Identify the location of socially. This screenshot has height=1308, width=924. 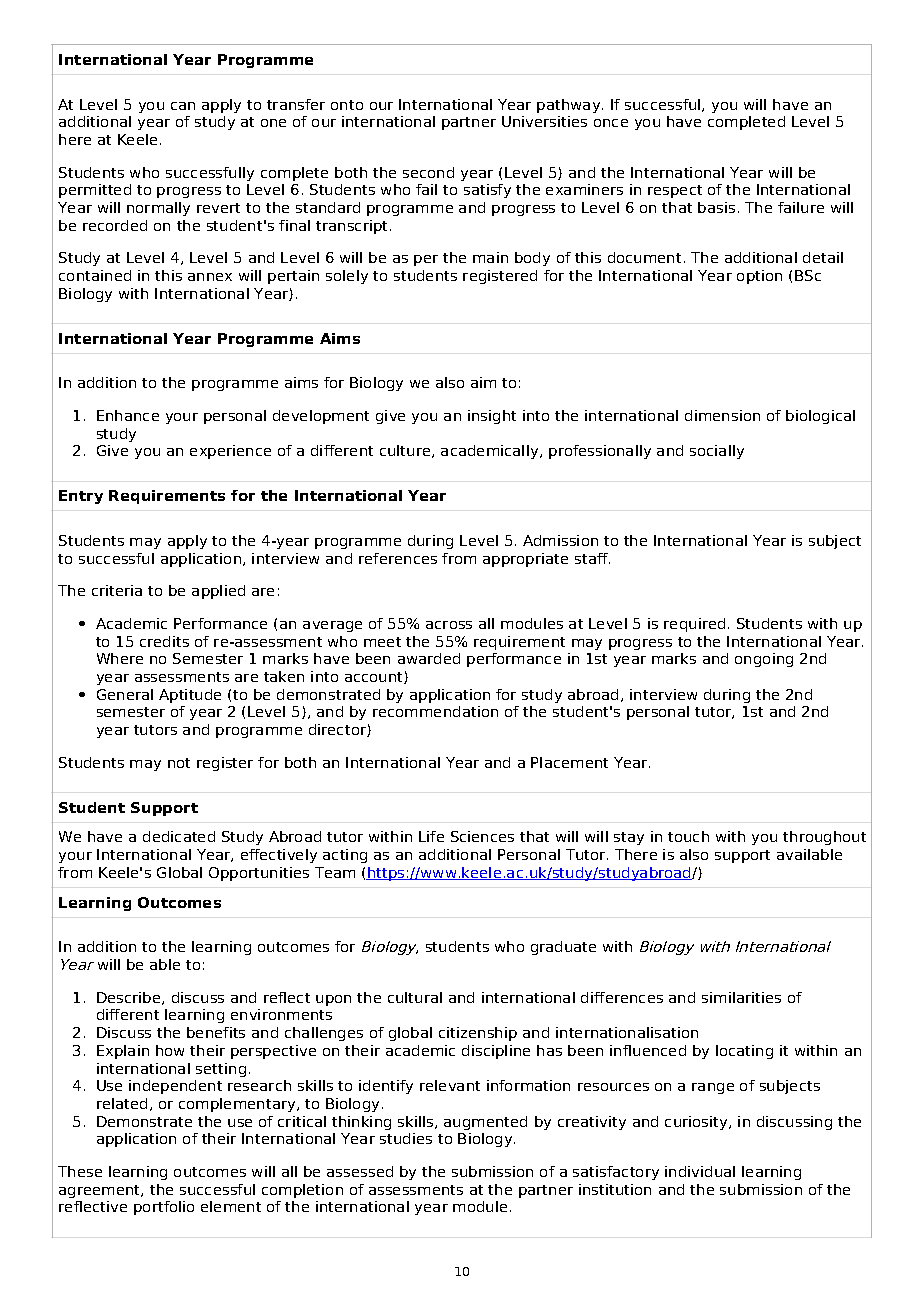
(717, 452).
